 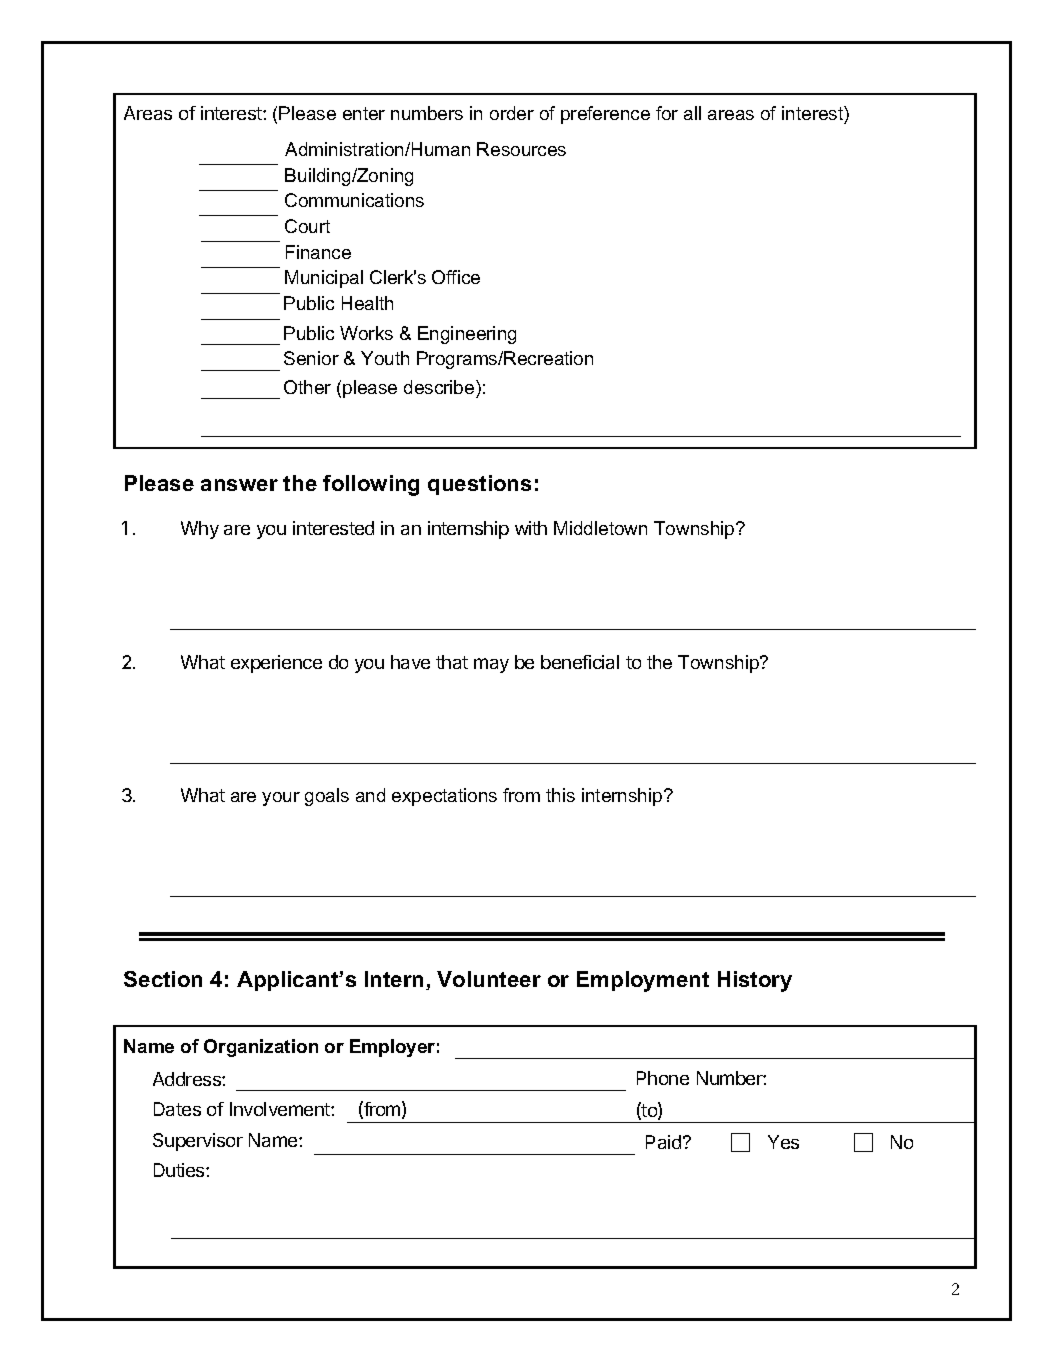 I want to click on Volunteer, so click(x=489, y=979).
